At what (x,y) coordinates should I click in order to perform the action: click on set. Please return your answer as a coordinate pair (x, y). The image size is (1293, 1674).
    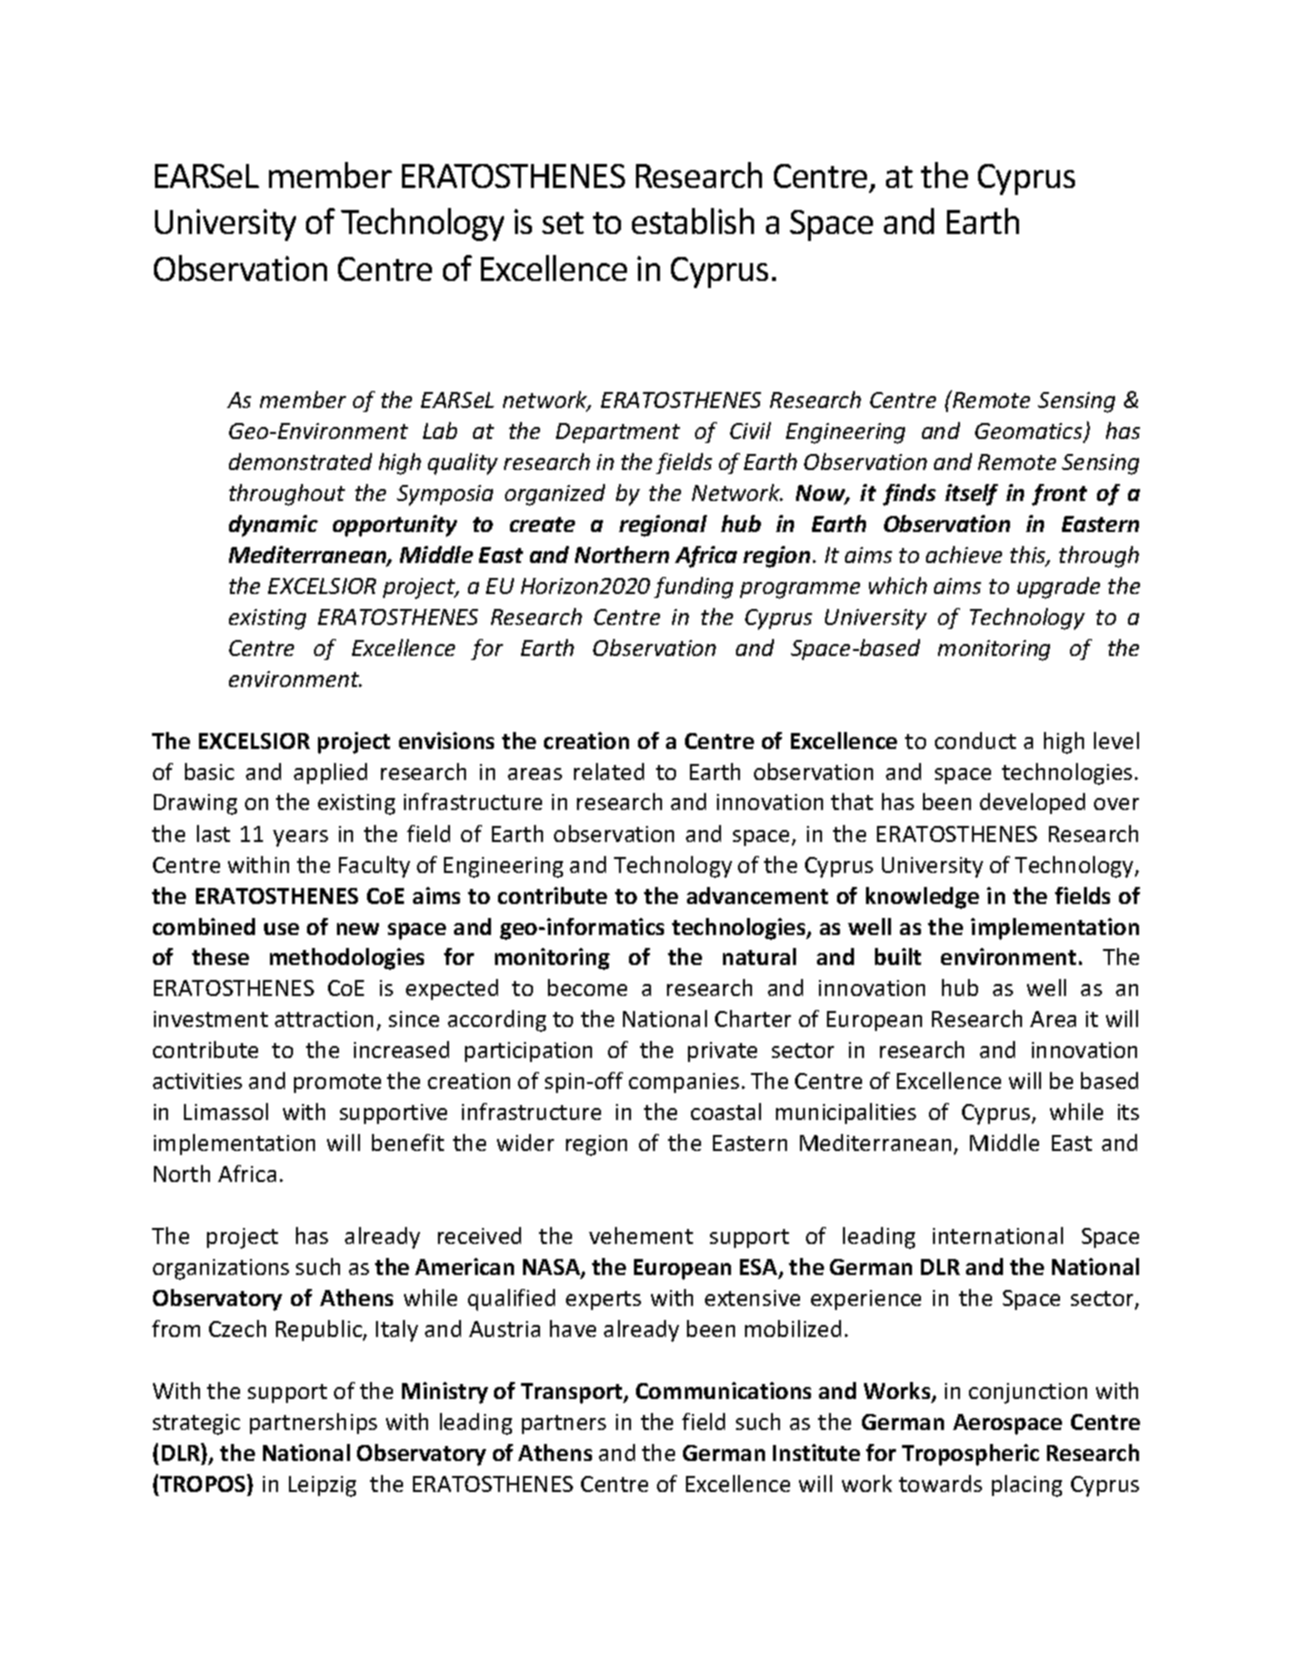
    Looking at the image, I should click on (563, 223).
